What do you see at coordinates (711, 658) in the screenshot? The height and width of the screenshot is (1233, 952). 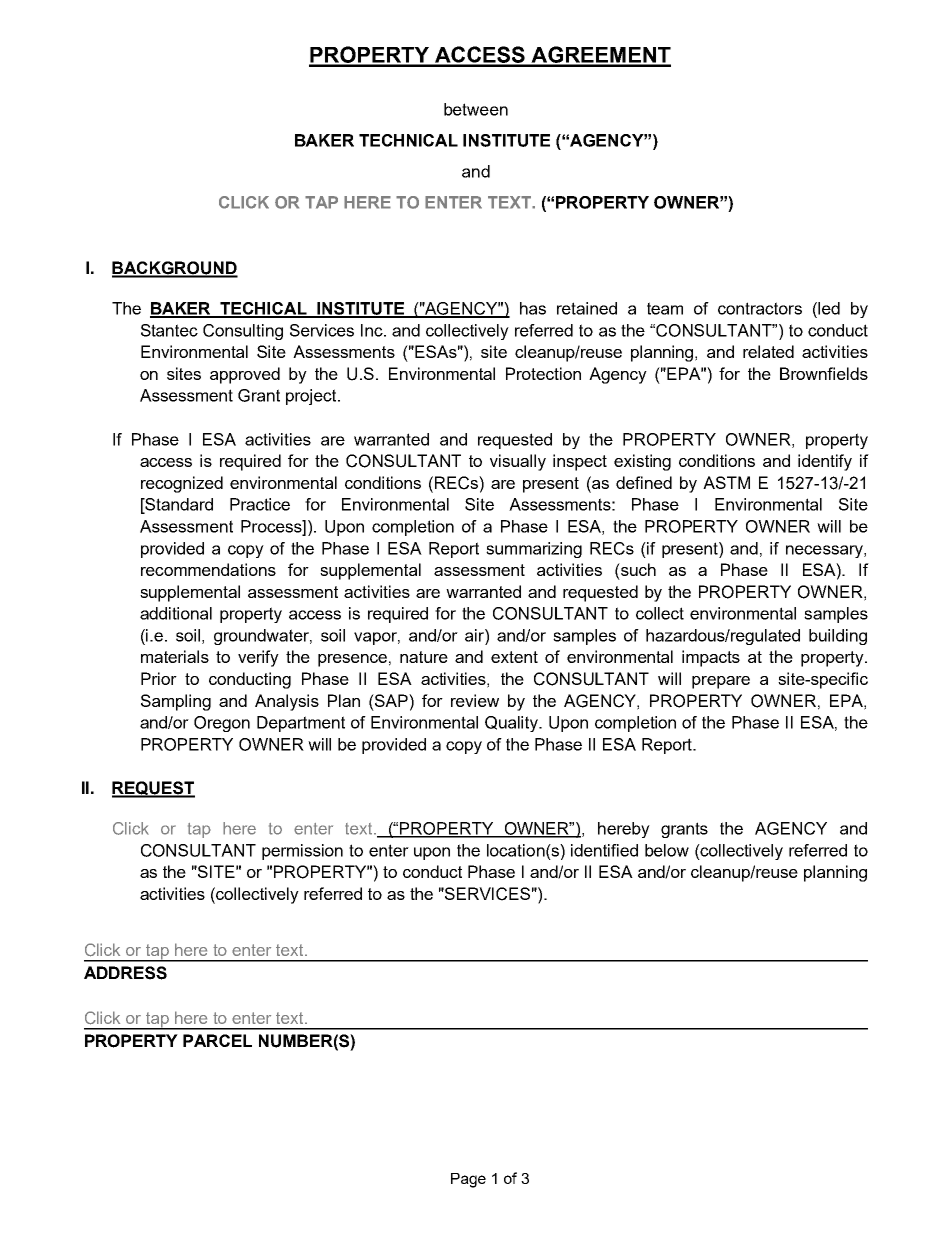 I see `impacts` at bounding box center [711, 658].
